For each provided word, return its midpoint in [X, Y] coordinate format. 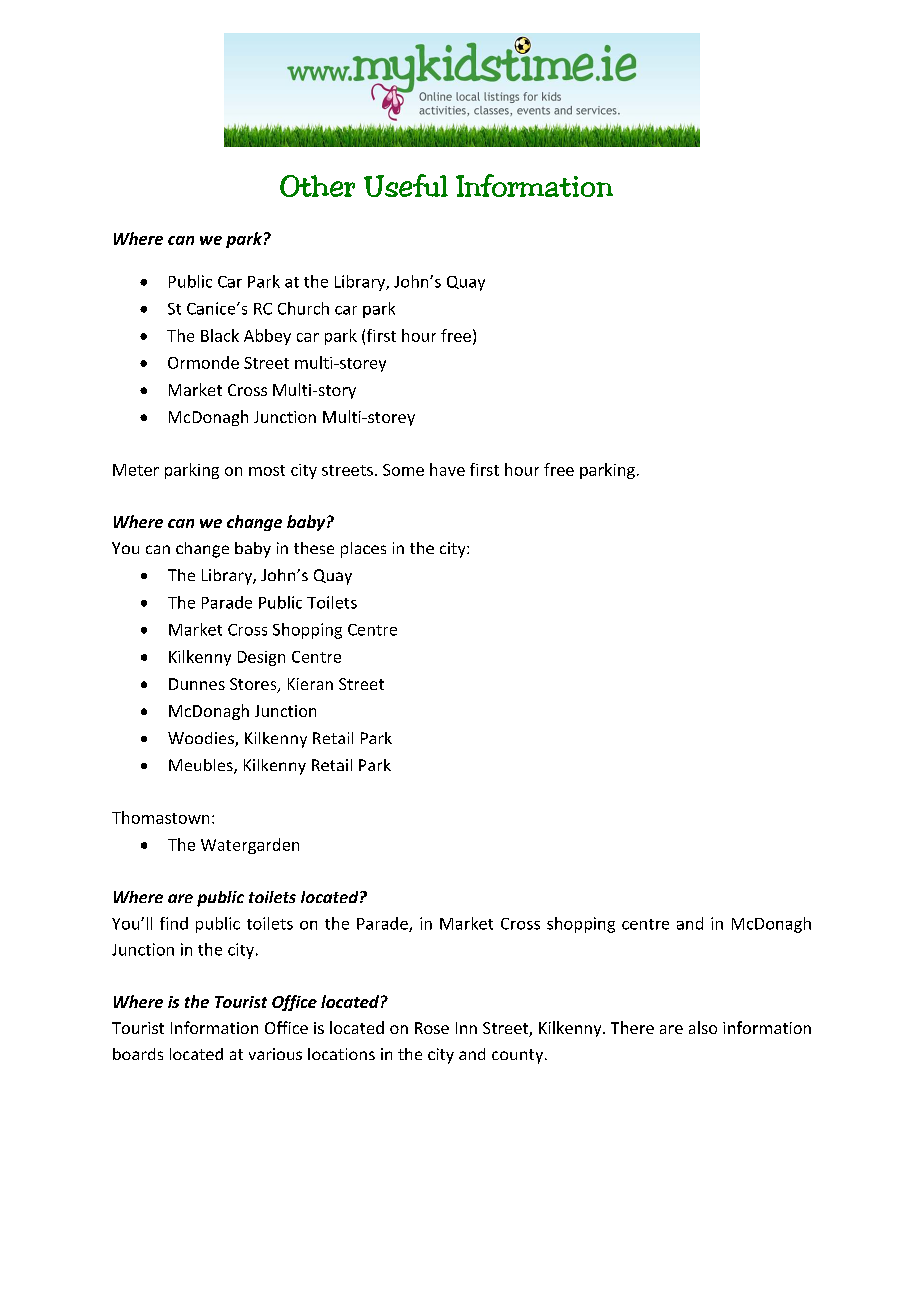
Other [317, 186]
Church [303, 308]
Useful [406, 185]
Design [261, 658]
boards [138, 1054]
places [363, 550]
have [447, 469]
